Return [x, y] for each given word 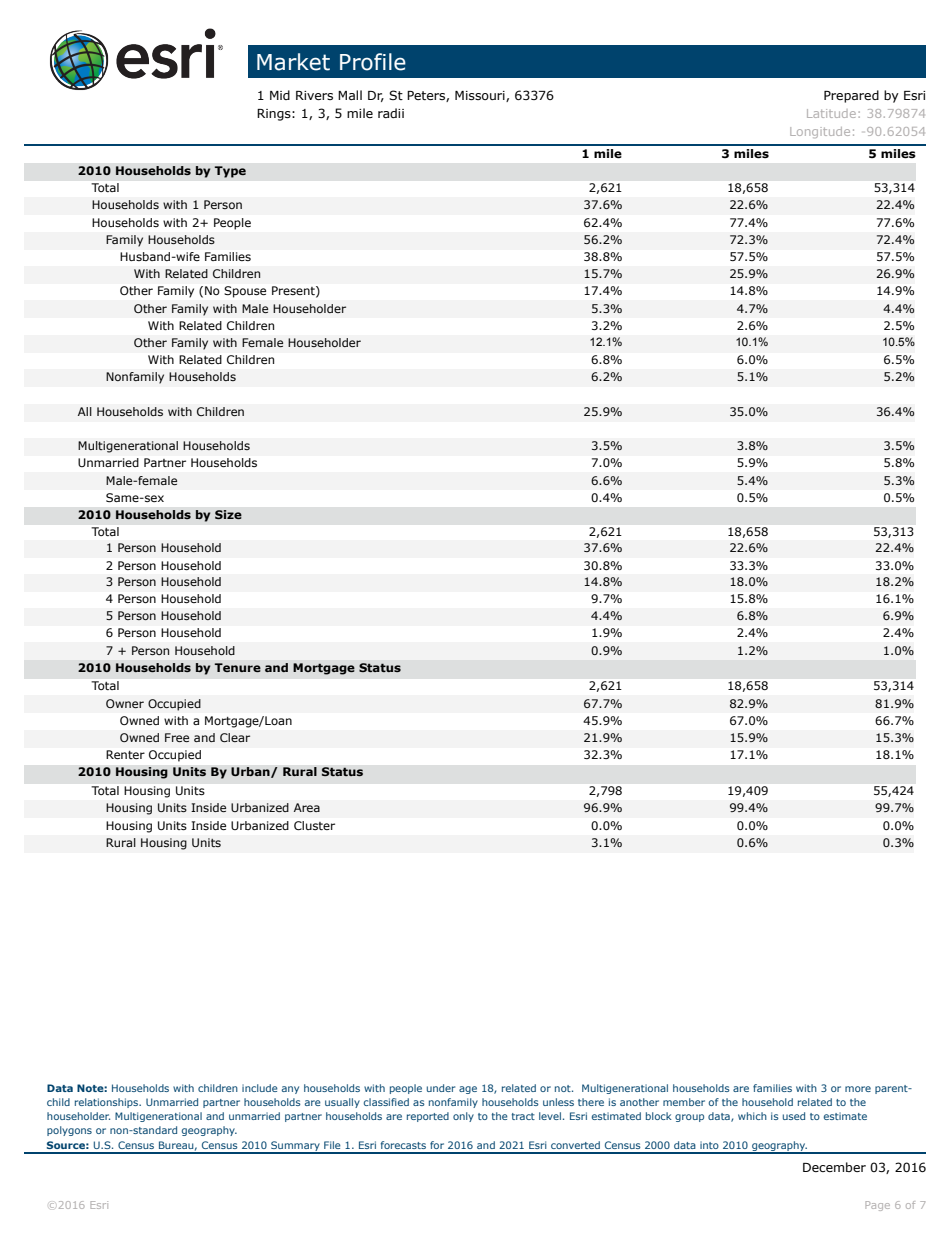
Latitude [831, 113]
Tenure [237, 667]
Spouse [245, 292]
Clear [235, 737]
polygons [69, 1131]
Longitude [820, 132]
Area [307, 807]
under [441, 1088]
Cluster [314, 825]
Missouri [481, 96]
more [858, 1089]
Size [228, 515]
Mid [280, 95]
